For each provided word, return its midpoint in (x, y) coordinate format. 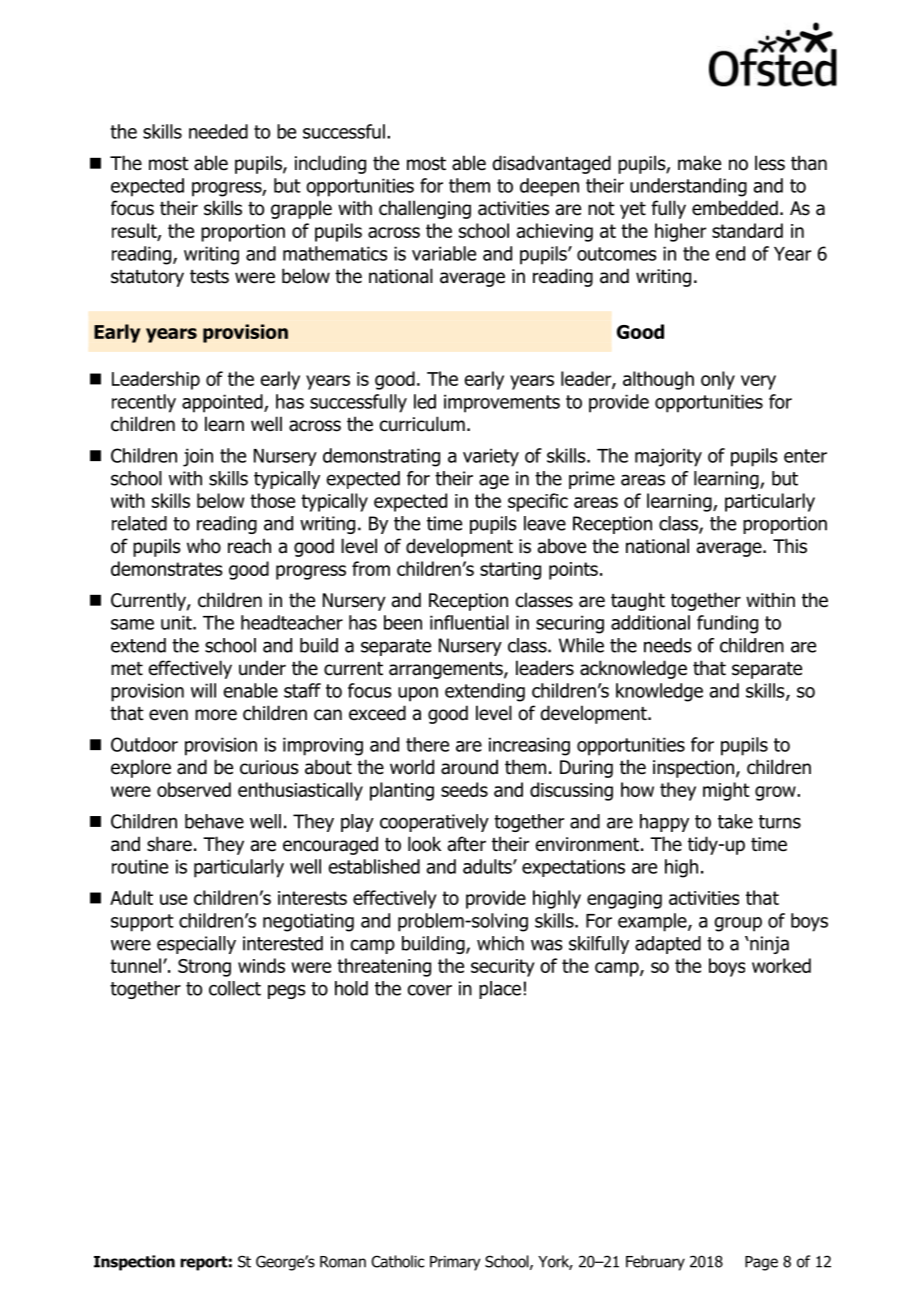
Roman (343, 1262)
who (204, 546)
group (738, 924)
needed (218, 131)
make (699, 163)
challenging (425, 209)
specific (538, 502)
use (173, 899)
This (790, 546)
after (467, 844)
